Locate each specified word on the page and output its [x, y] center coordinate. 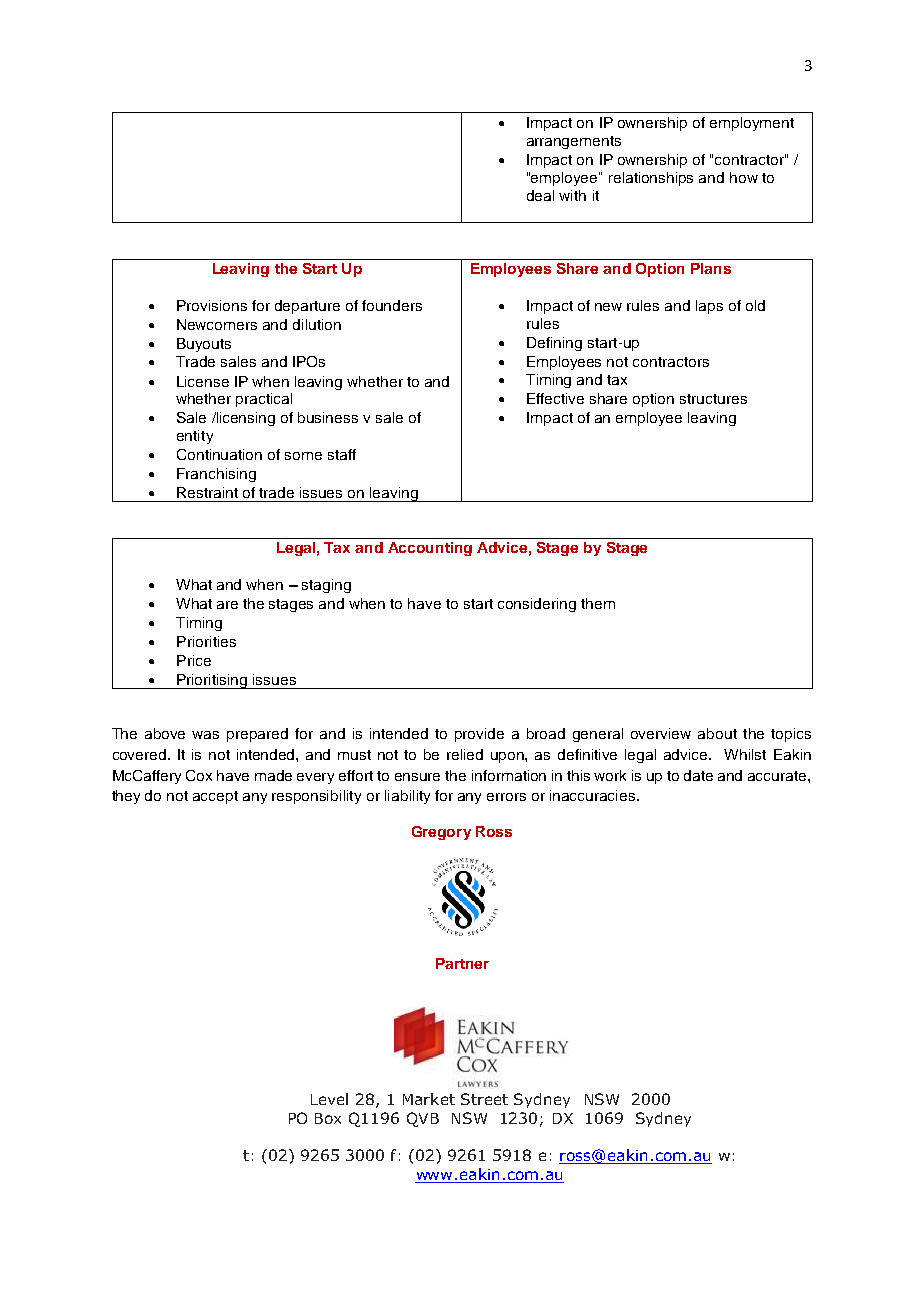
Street [484, 1099]
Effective [555, 398]
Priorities [206, 641]
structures [713, 399]
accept [215, 797]
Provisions [212, 305]
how [744, 177]
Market [429, 1099]
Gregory [441, 833]
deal [540, 195]
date [698, 775]
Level [329, 1099]
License [203, 381]
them [598, 603]
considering [537, 605]
